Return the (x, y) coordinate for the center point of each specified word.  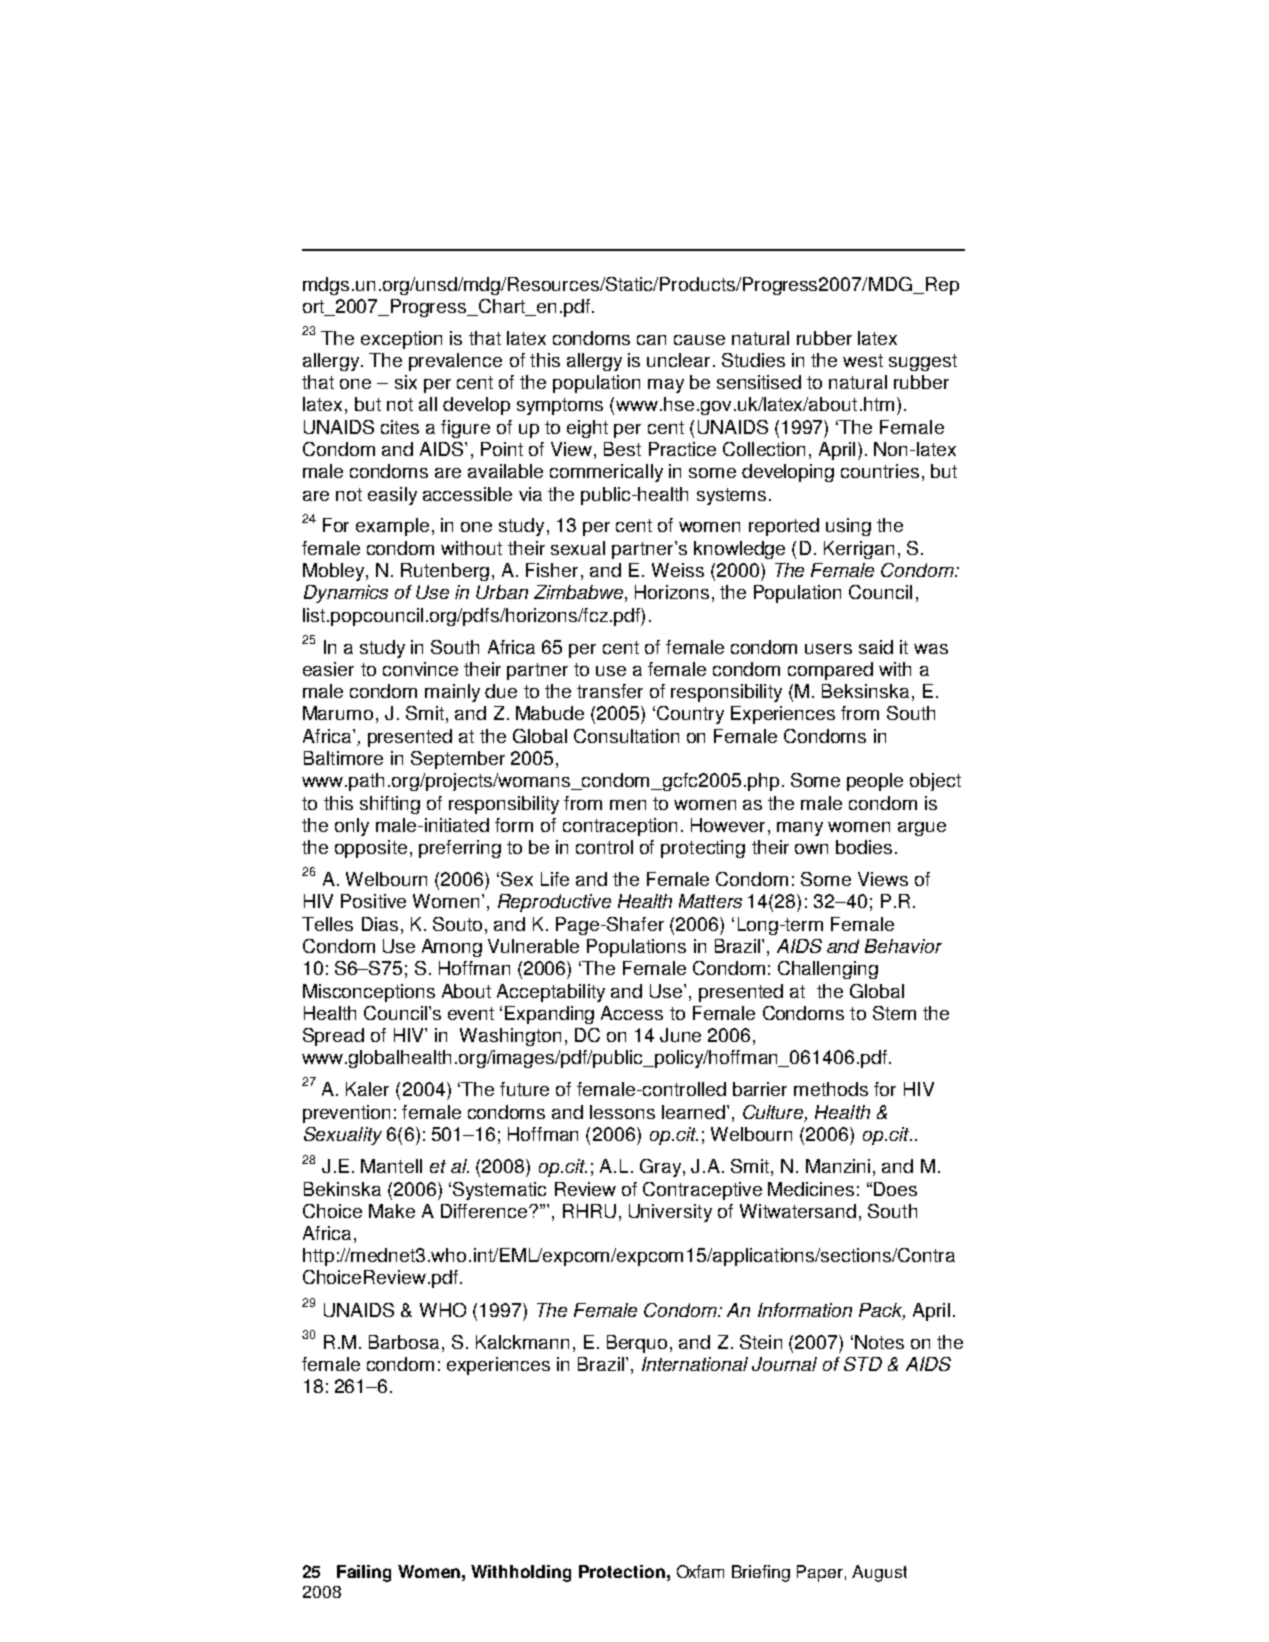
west (863, 360)
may (666, 386)
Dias (380, 924)
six (406, 382)
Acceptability (551, 993)
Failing (364, 1573)
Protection (622, 1571)
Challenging (828, 970)
